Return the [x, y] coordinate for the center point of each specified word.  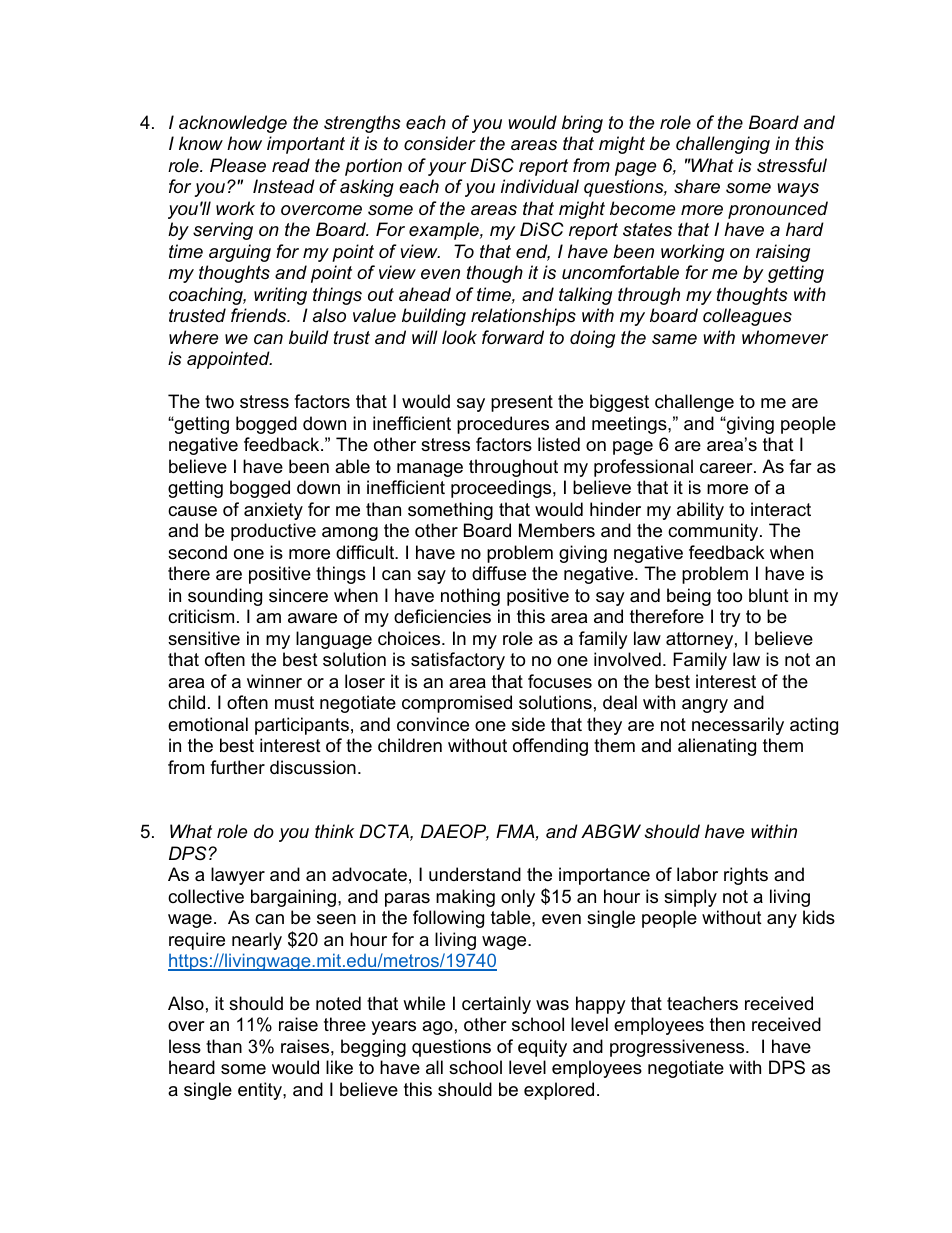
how [244, 143]
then [727, 1024]
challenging [723, 145]
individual [540, 186]
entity [261, 1091]
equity [542, 1048]
